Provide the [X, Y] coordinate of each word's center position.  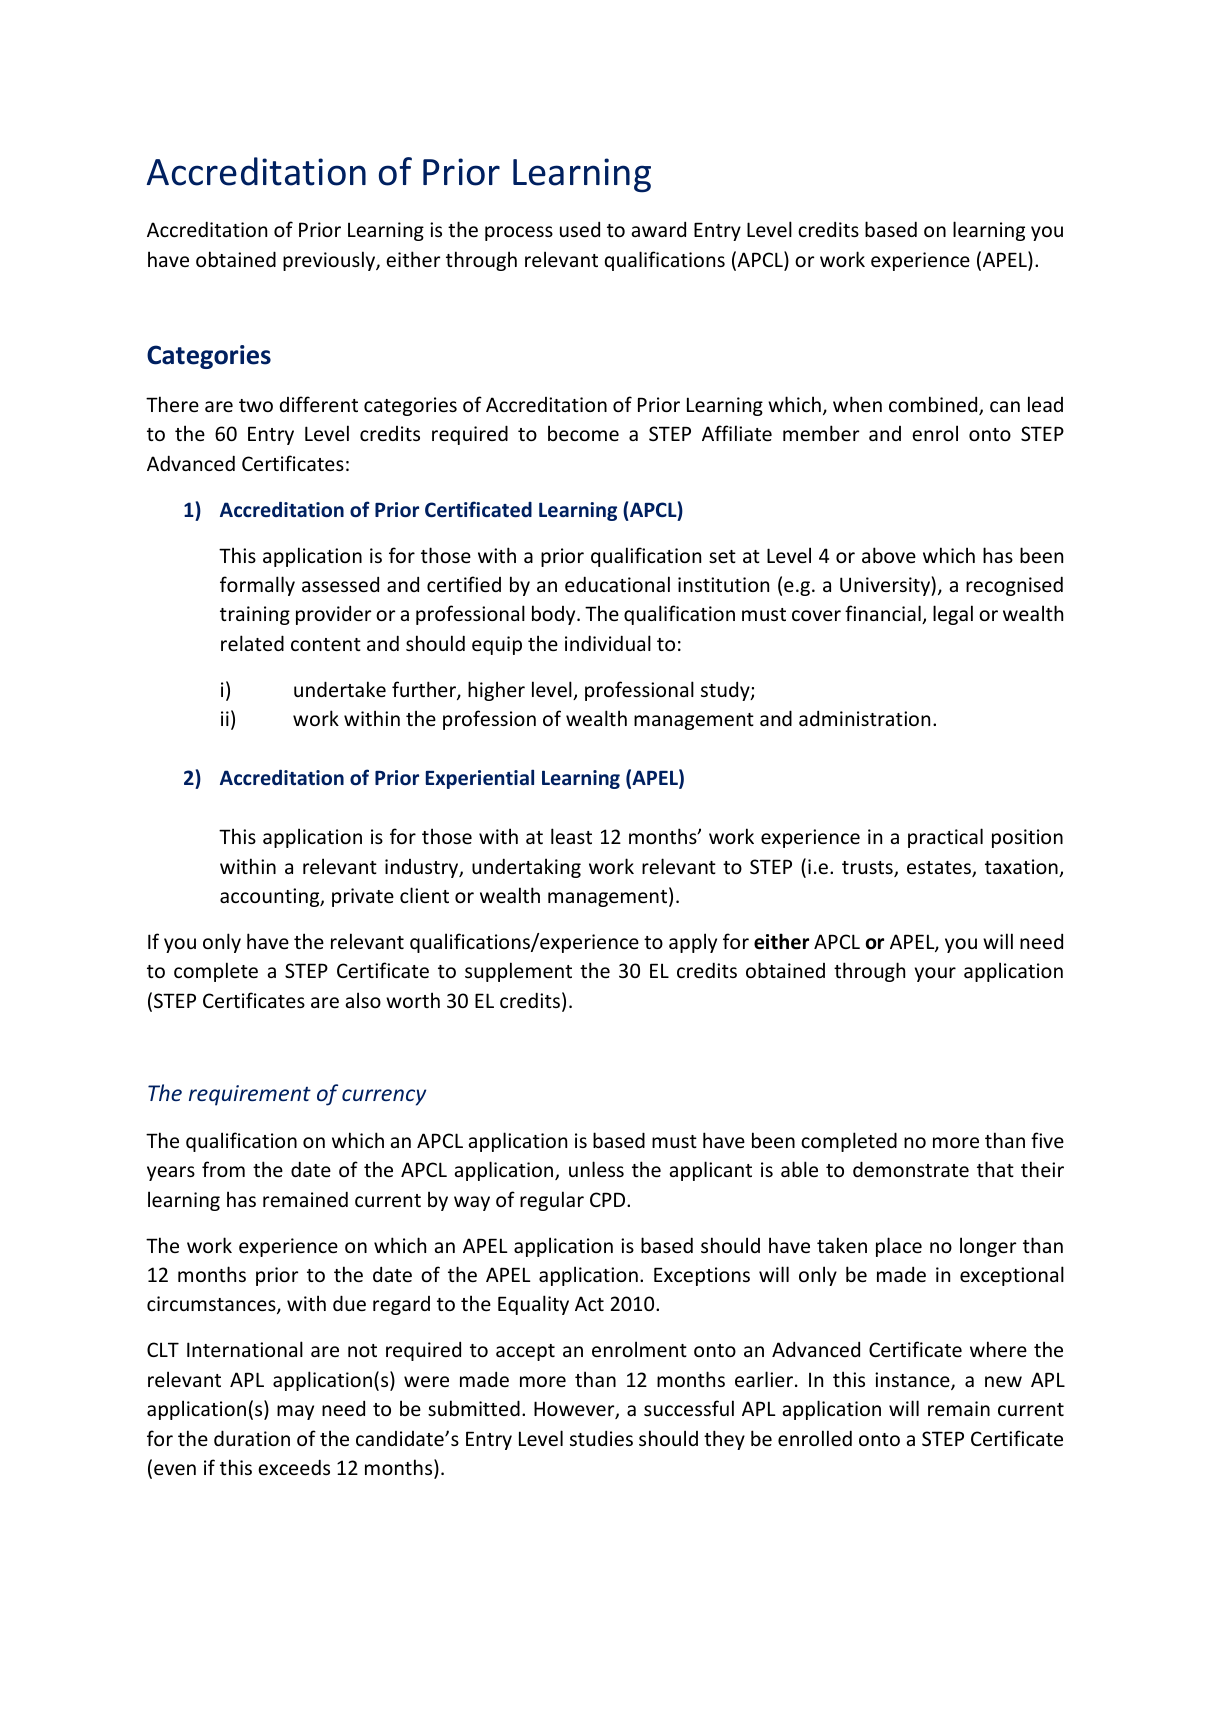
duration [252, 1438]
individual [608, 643]
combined [934, 405]
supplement [518, 972]
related [252, 643]
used [580, 229]
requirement [250, 1095]
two [256, 405]
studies [601, 1438]
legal [953, 615]
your [935, 974]
